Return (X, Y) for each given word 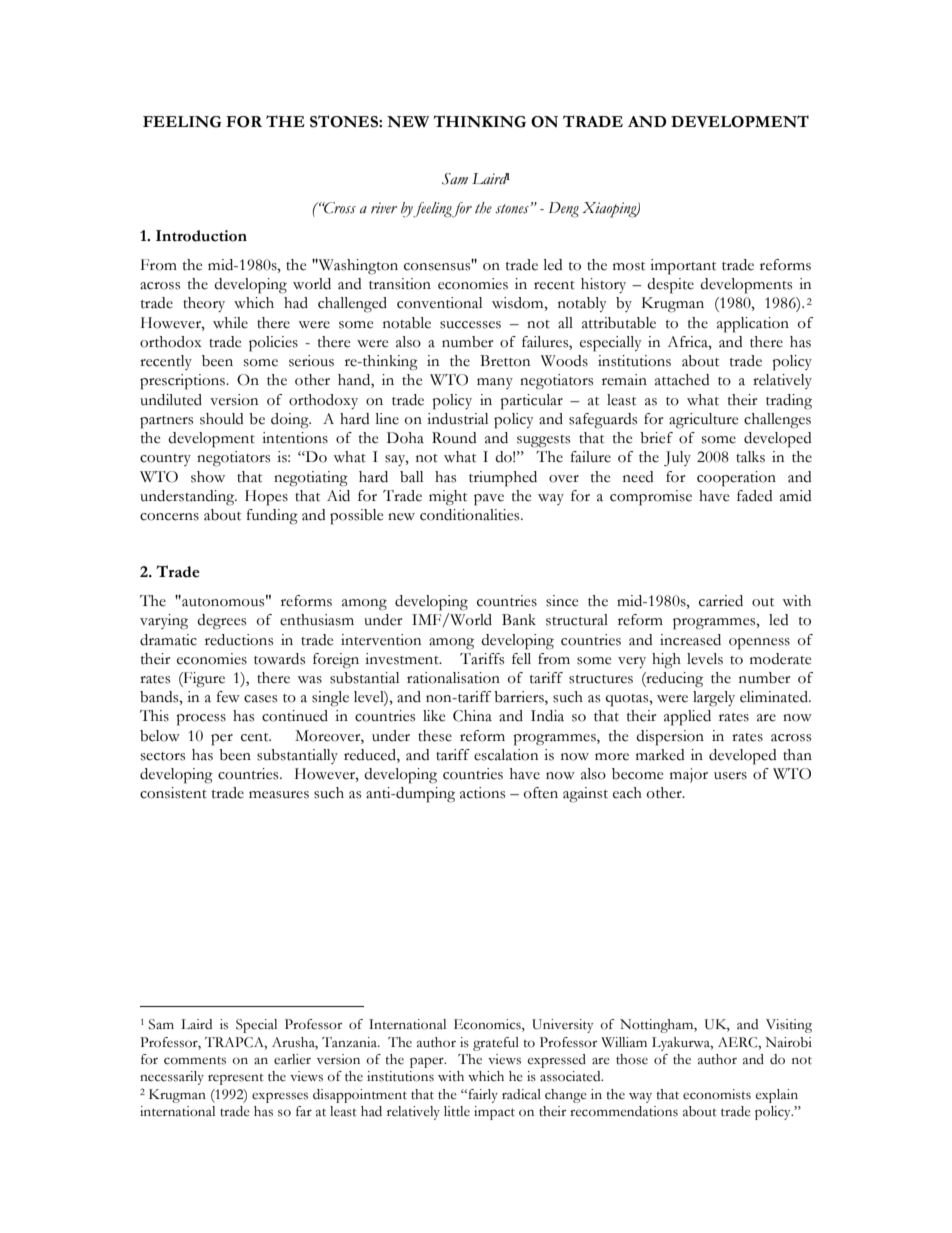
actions (482, 793)
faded (755, 496)
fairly (482, 1096)
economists (717, 1094)
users (730, 776)
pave (489, 500)
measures (279, 795)
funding (272, 517)
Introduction (201, 236)
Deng (564, 210)
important (683, 267)
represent (236, 1079)
